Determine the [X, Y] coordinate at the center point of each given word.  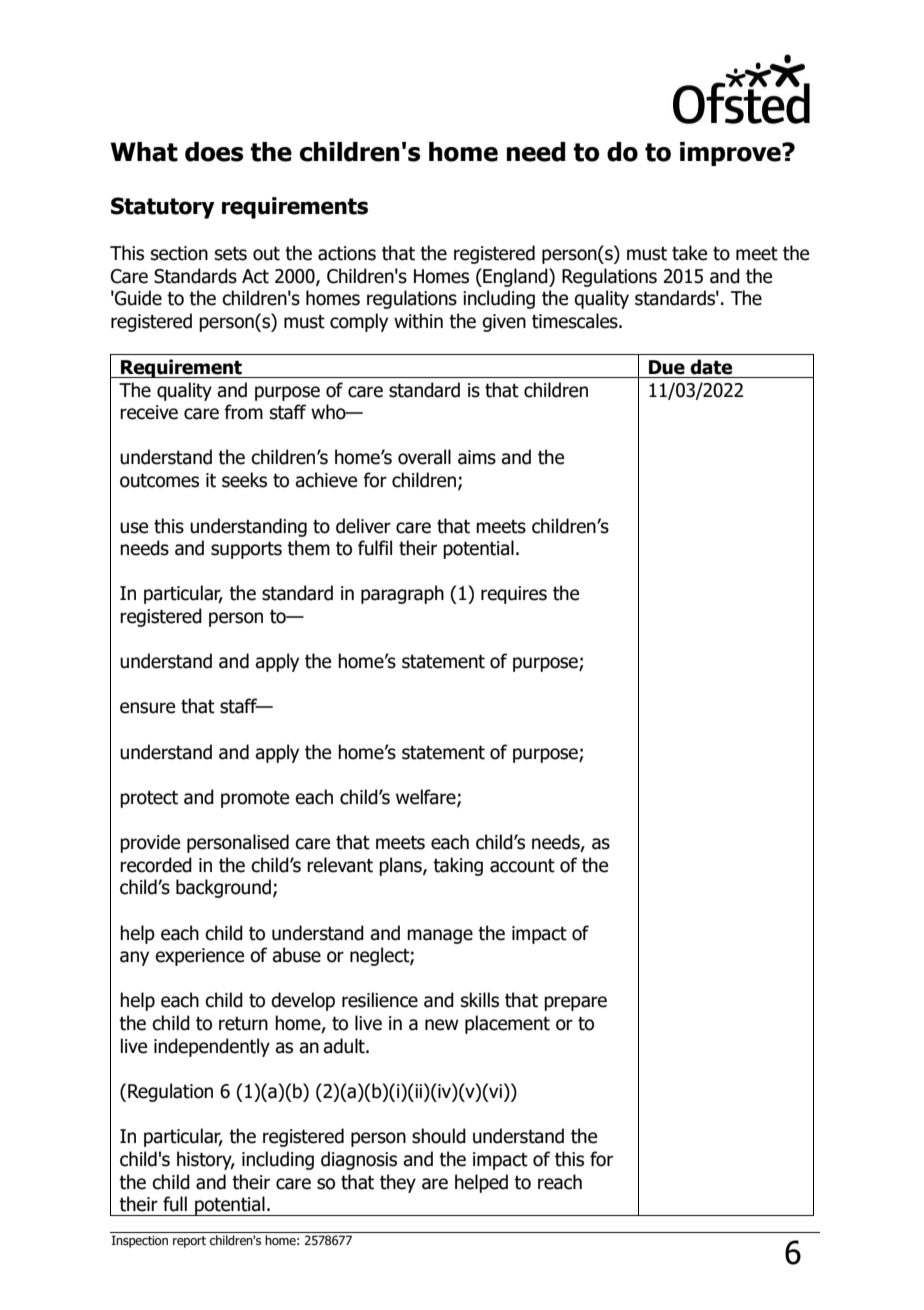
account [522, 866]
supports [246, 550]
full [175, 1204]
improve [731, 154]
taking [458, 866]
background [223, 888]
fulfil [375, 548]
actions [347, 253]
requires [514, 595]
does [214, 152]
